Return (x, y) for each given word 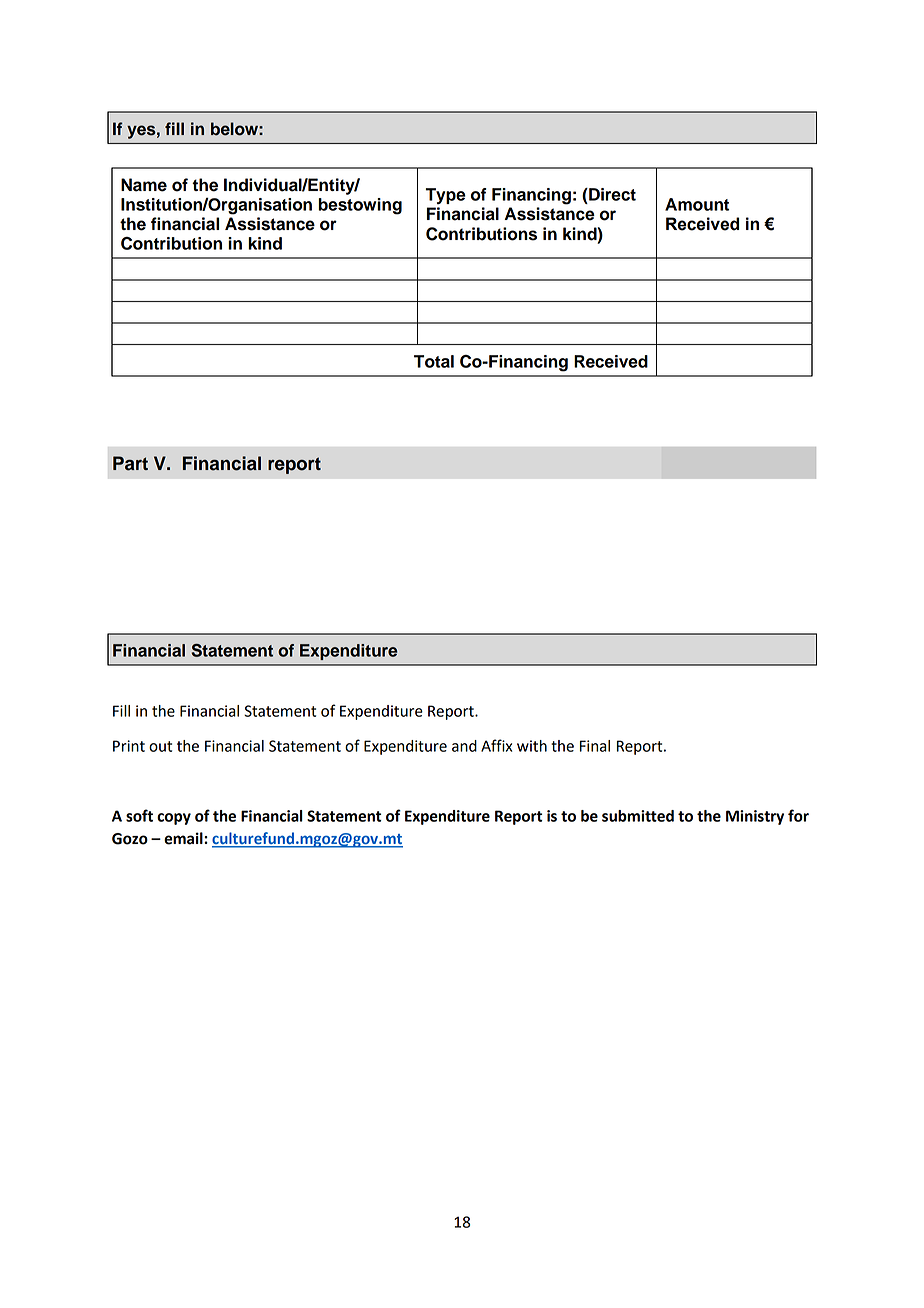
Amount (697, 204)
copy (174, 819)
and (464, 746)
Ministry (755, 817)
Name (144, 185)
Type (446, 196)
